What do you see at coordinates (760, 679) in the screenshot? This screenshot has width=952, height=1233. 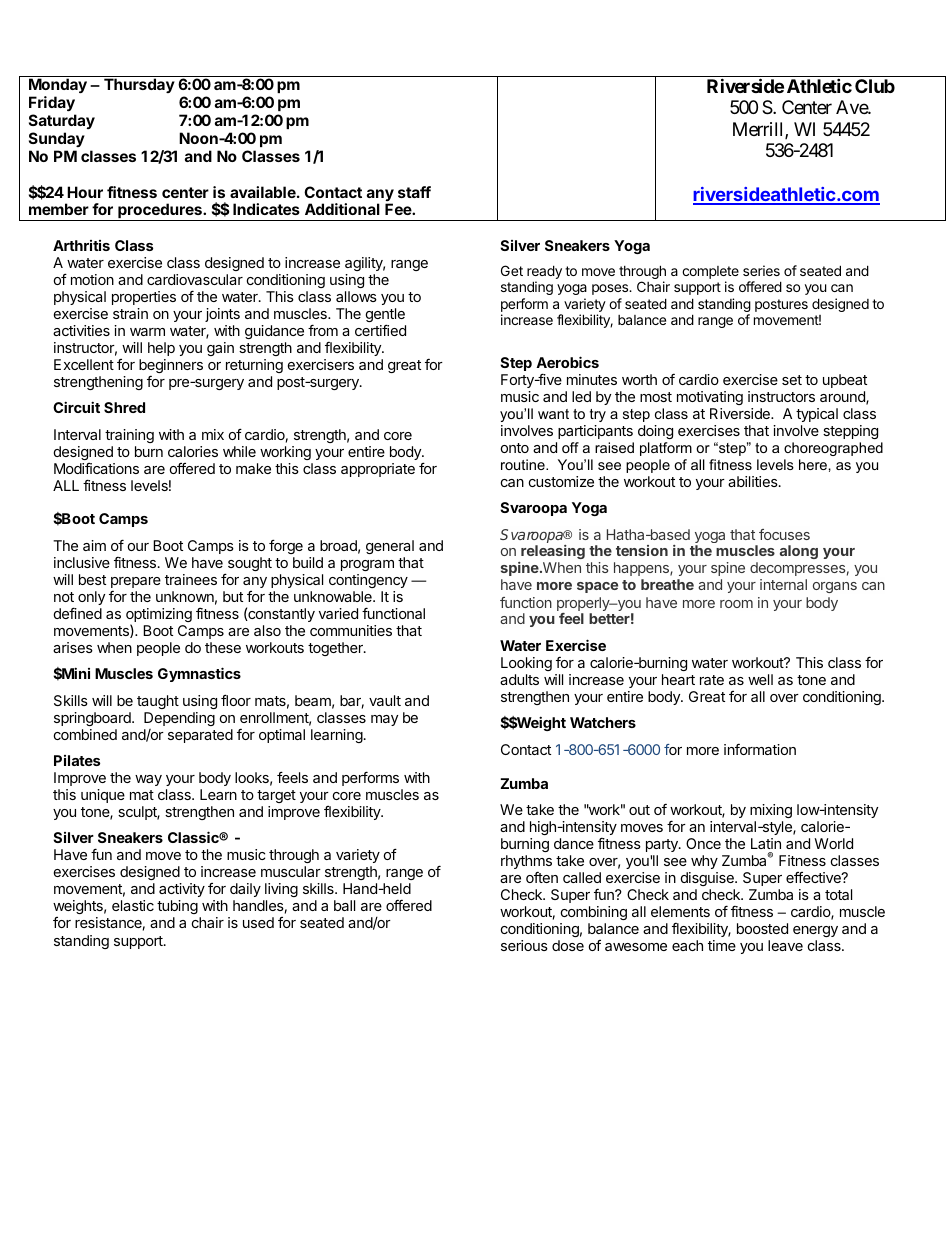 I see `well` at bounding box center [760, 679].
